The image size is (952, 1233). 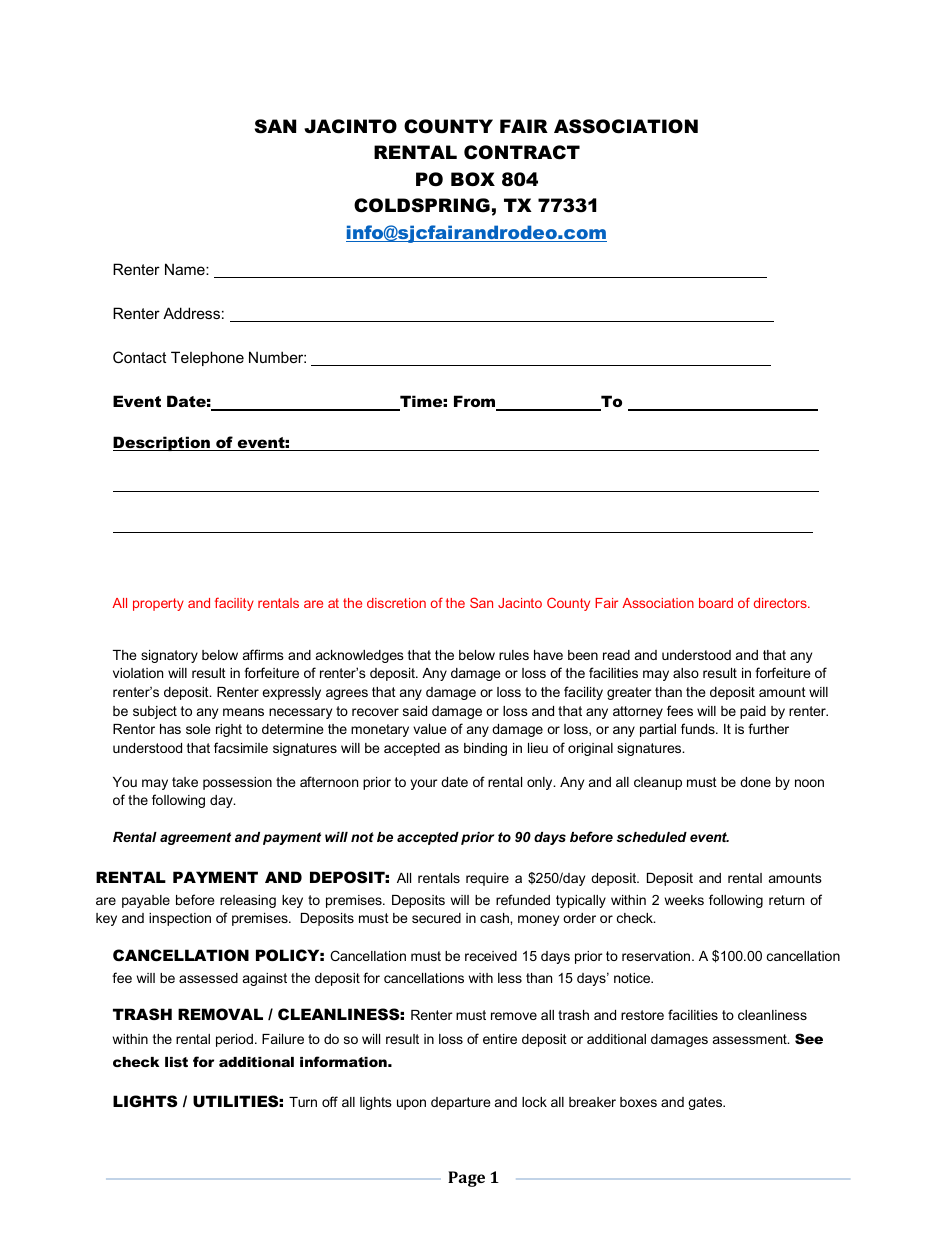 I want to click on Name, so click(x=186, y=269).
